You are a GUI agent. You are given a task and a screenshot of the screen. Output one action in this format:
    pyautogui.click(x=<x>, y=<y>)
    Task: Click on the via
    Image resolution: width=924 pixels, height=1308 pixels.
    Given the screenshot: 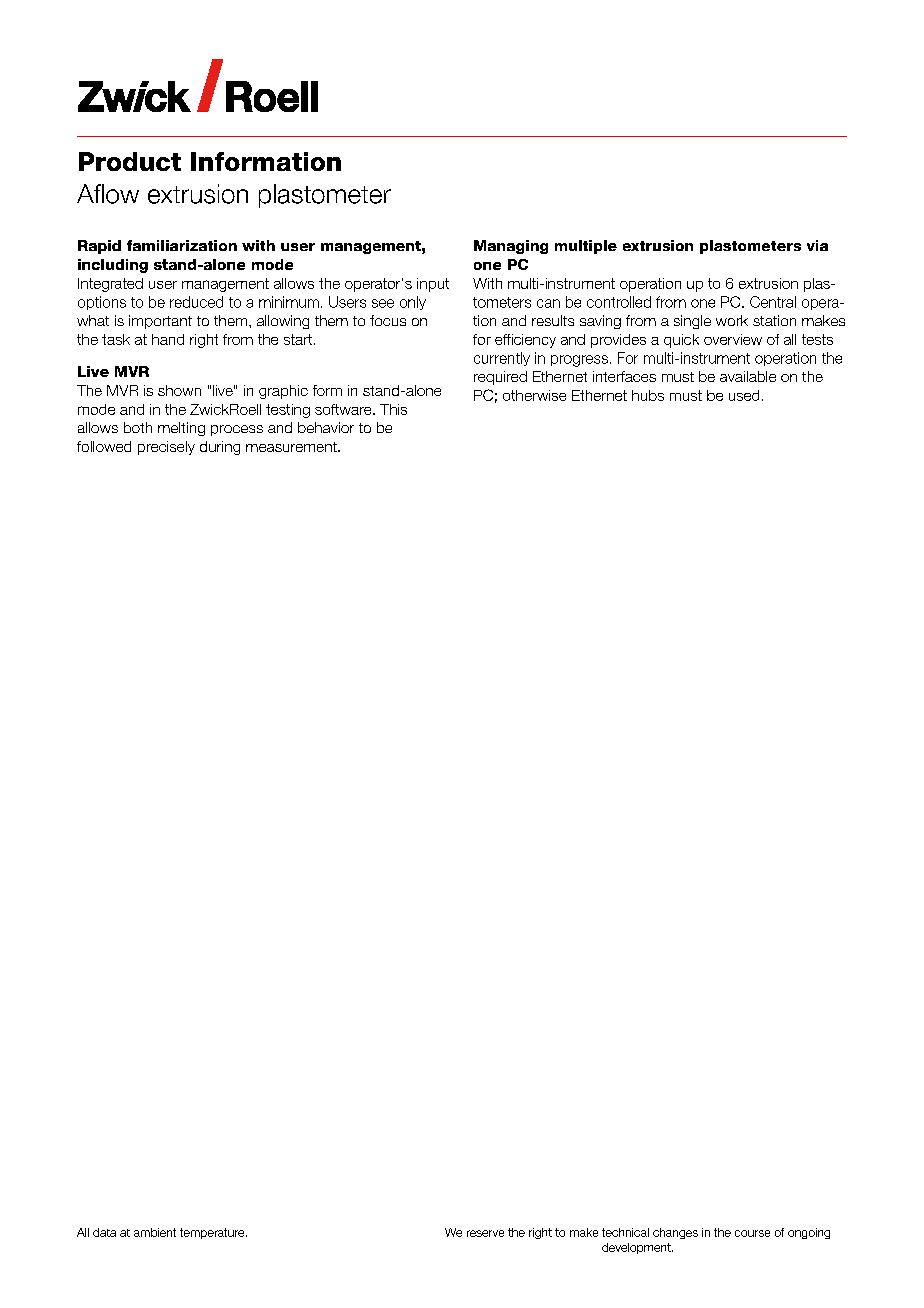 What is the action you would take?
    pyautogui.click(x=817, y=245)
